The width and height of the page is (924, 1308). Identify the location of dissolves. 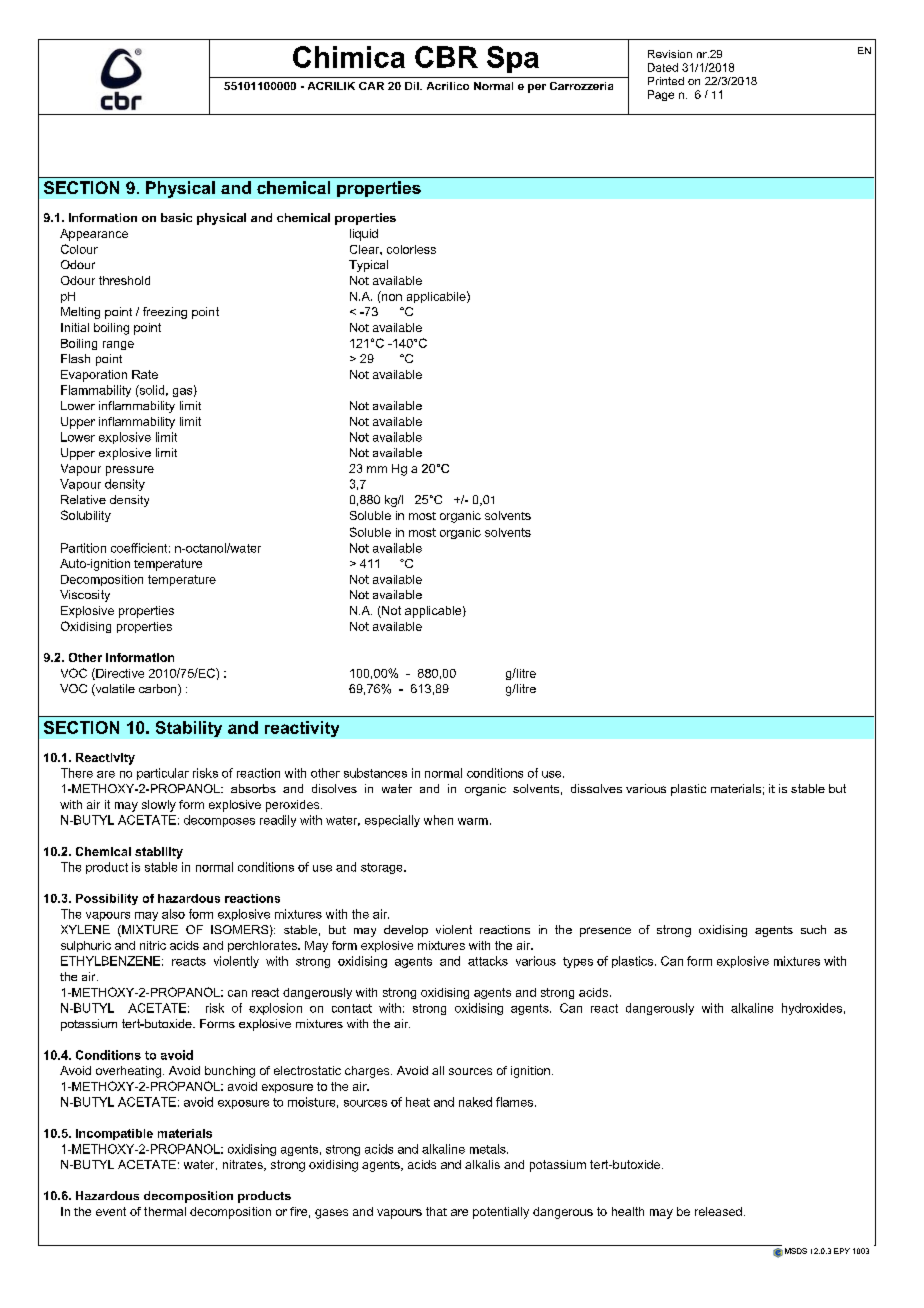
(596, 788).
